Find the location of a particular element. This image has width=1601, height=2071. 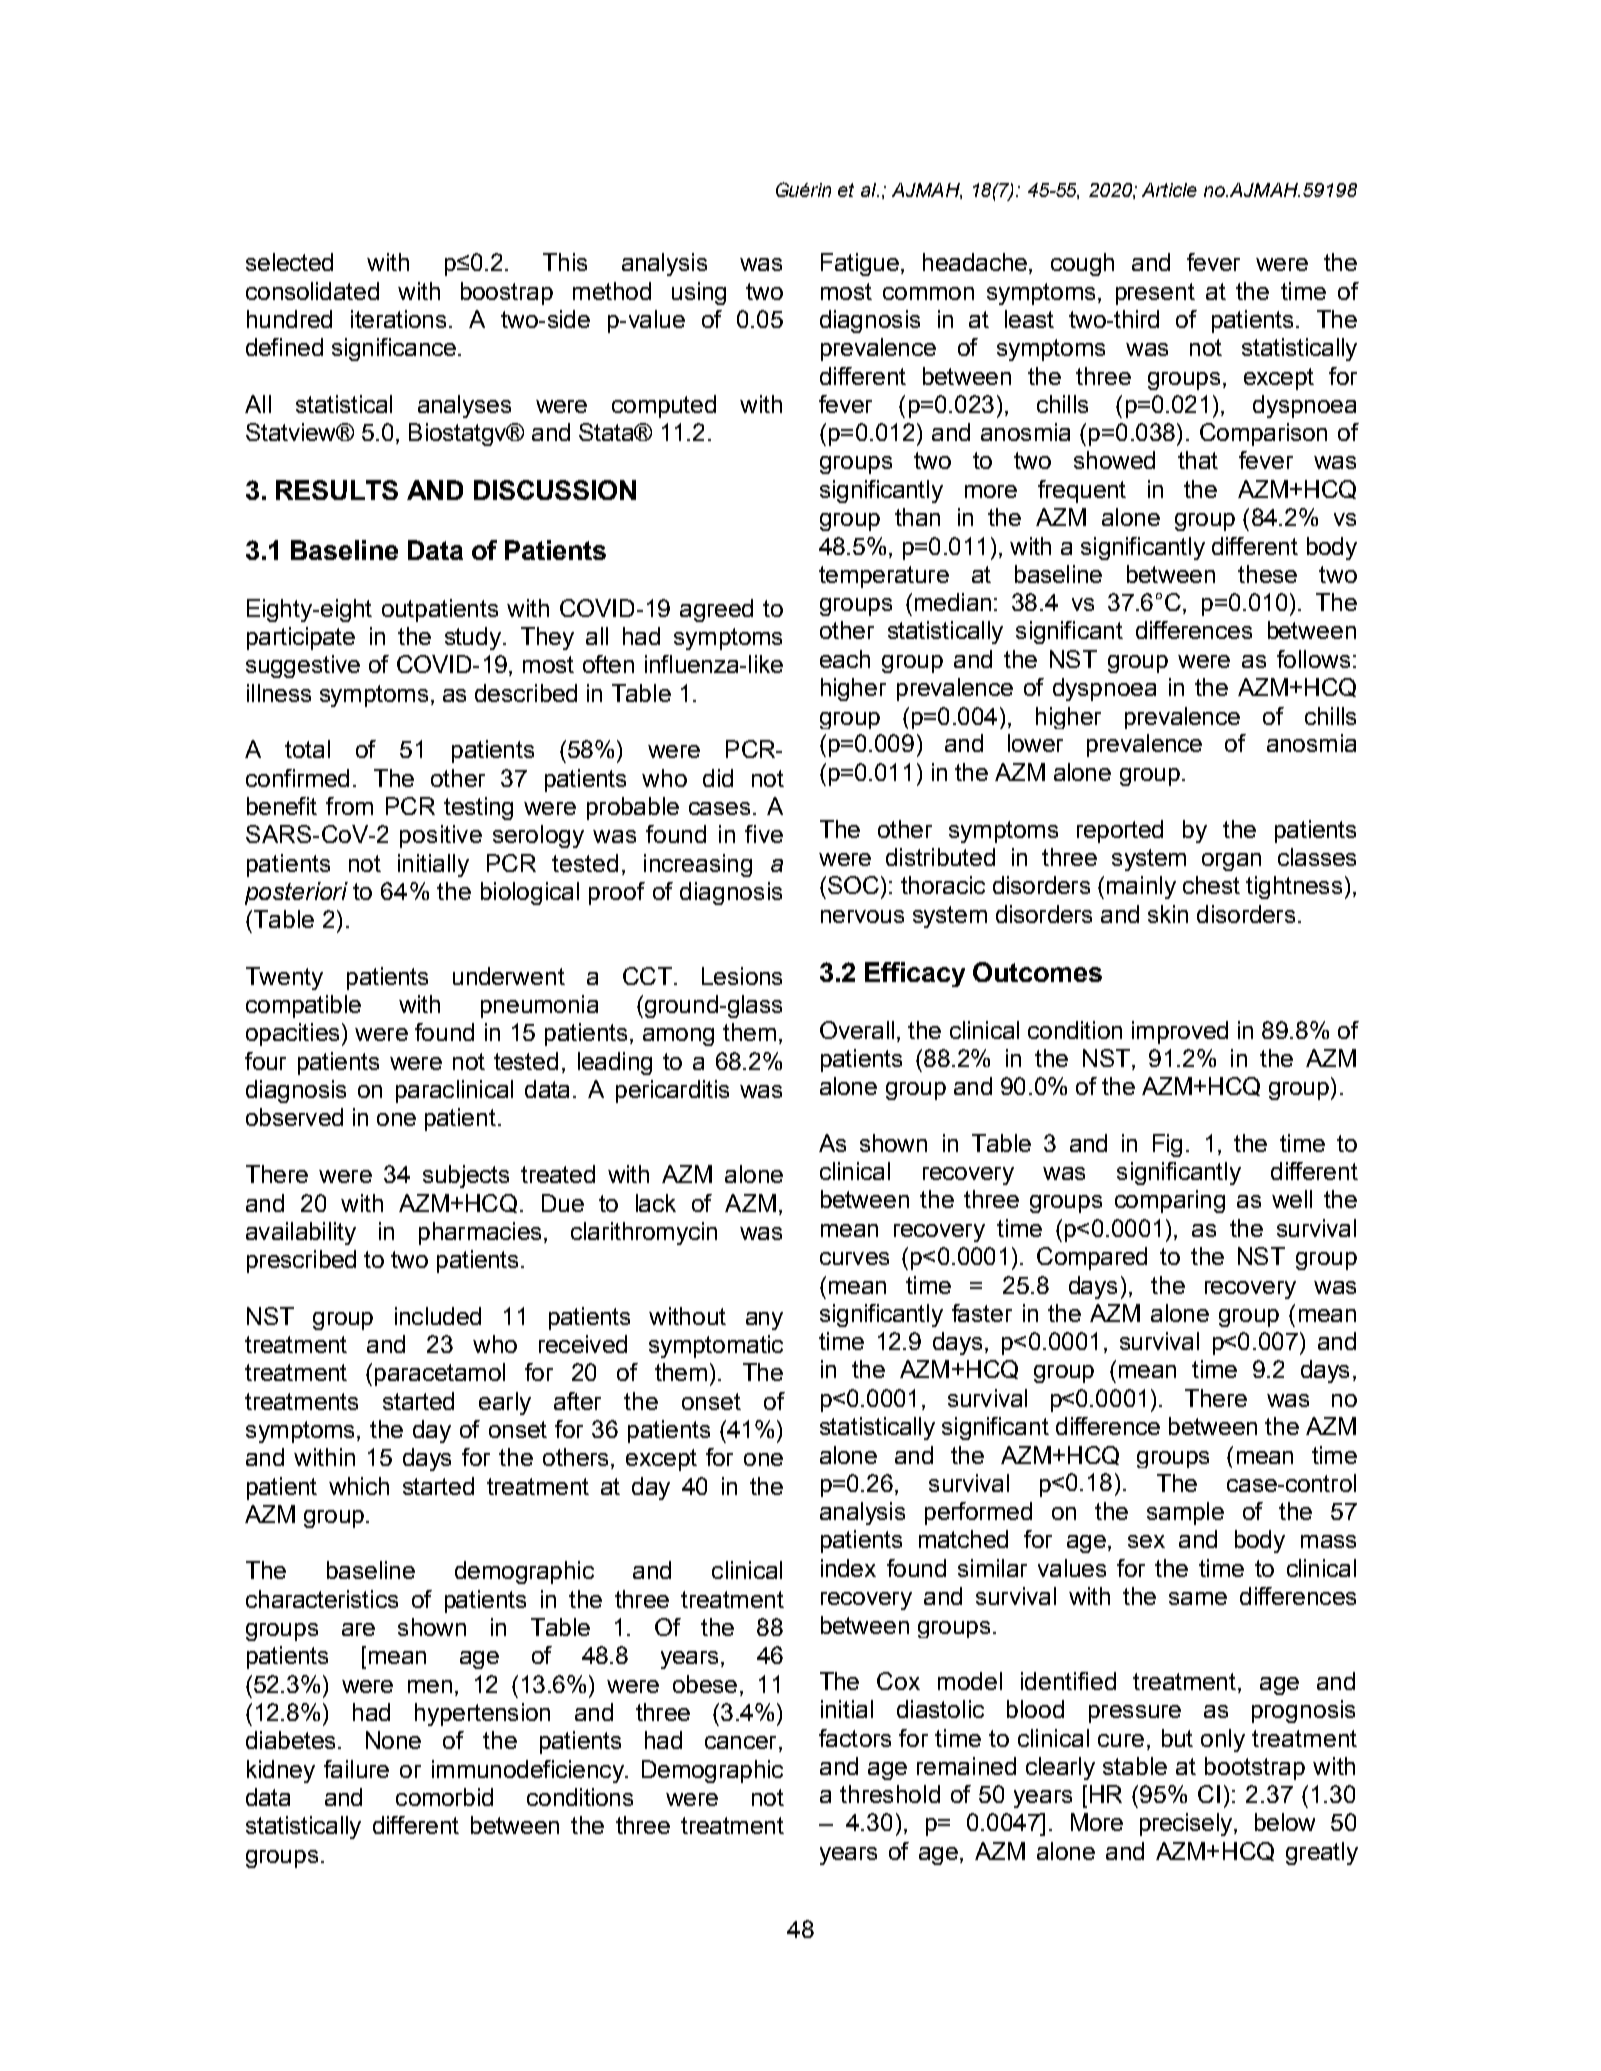

iterations is located at coordinates (398, 319).
